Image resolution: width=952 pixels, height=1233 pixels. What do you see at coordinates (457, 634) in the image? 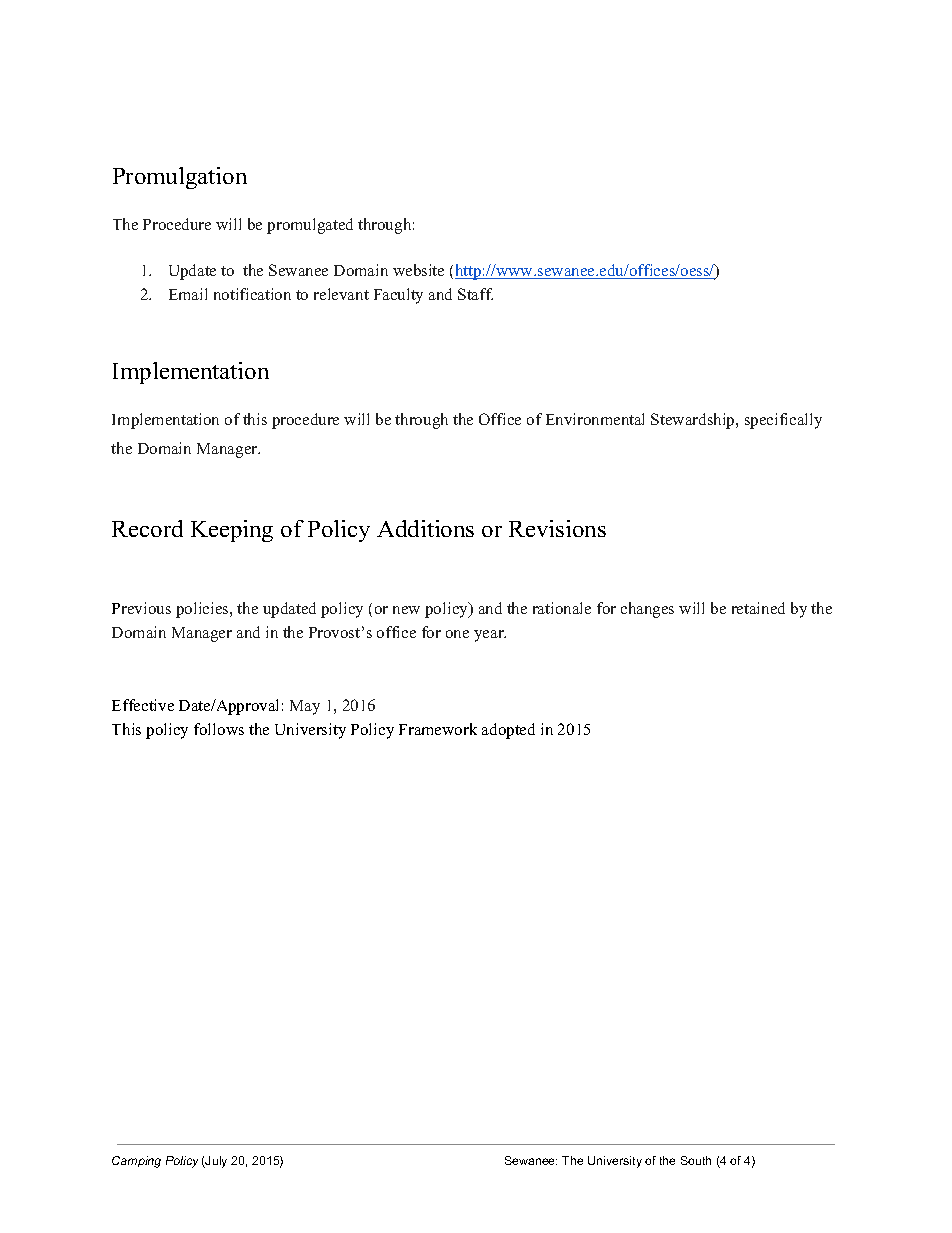
I see `one` at bounding box center [457, 634].
